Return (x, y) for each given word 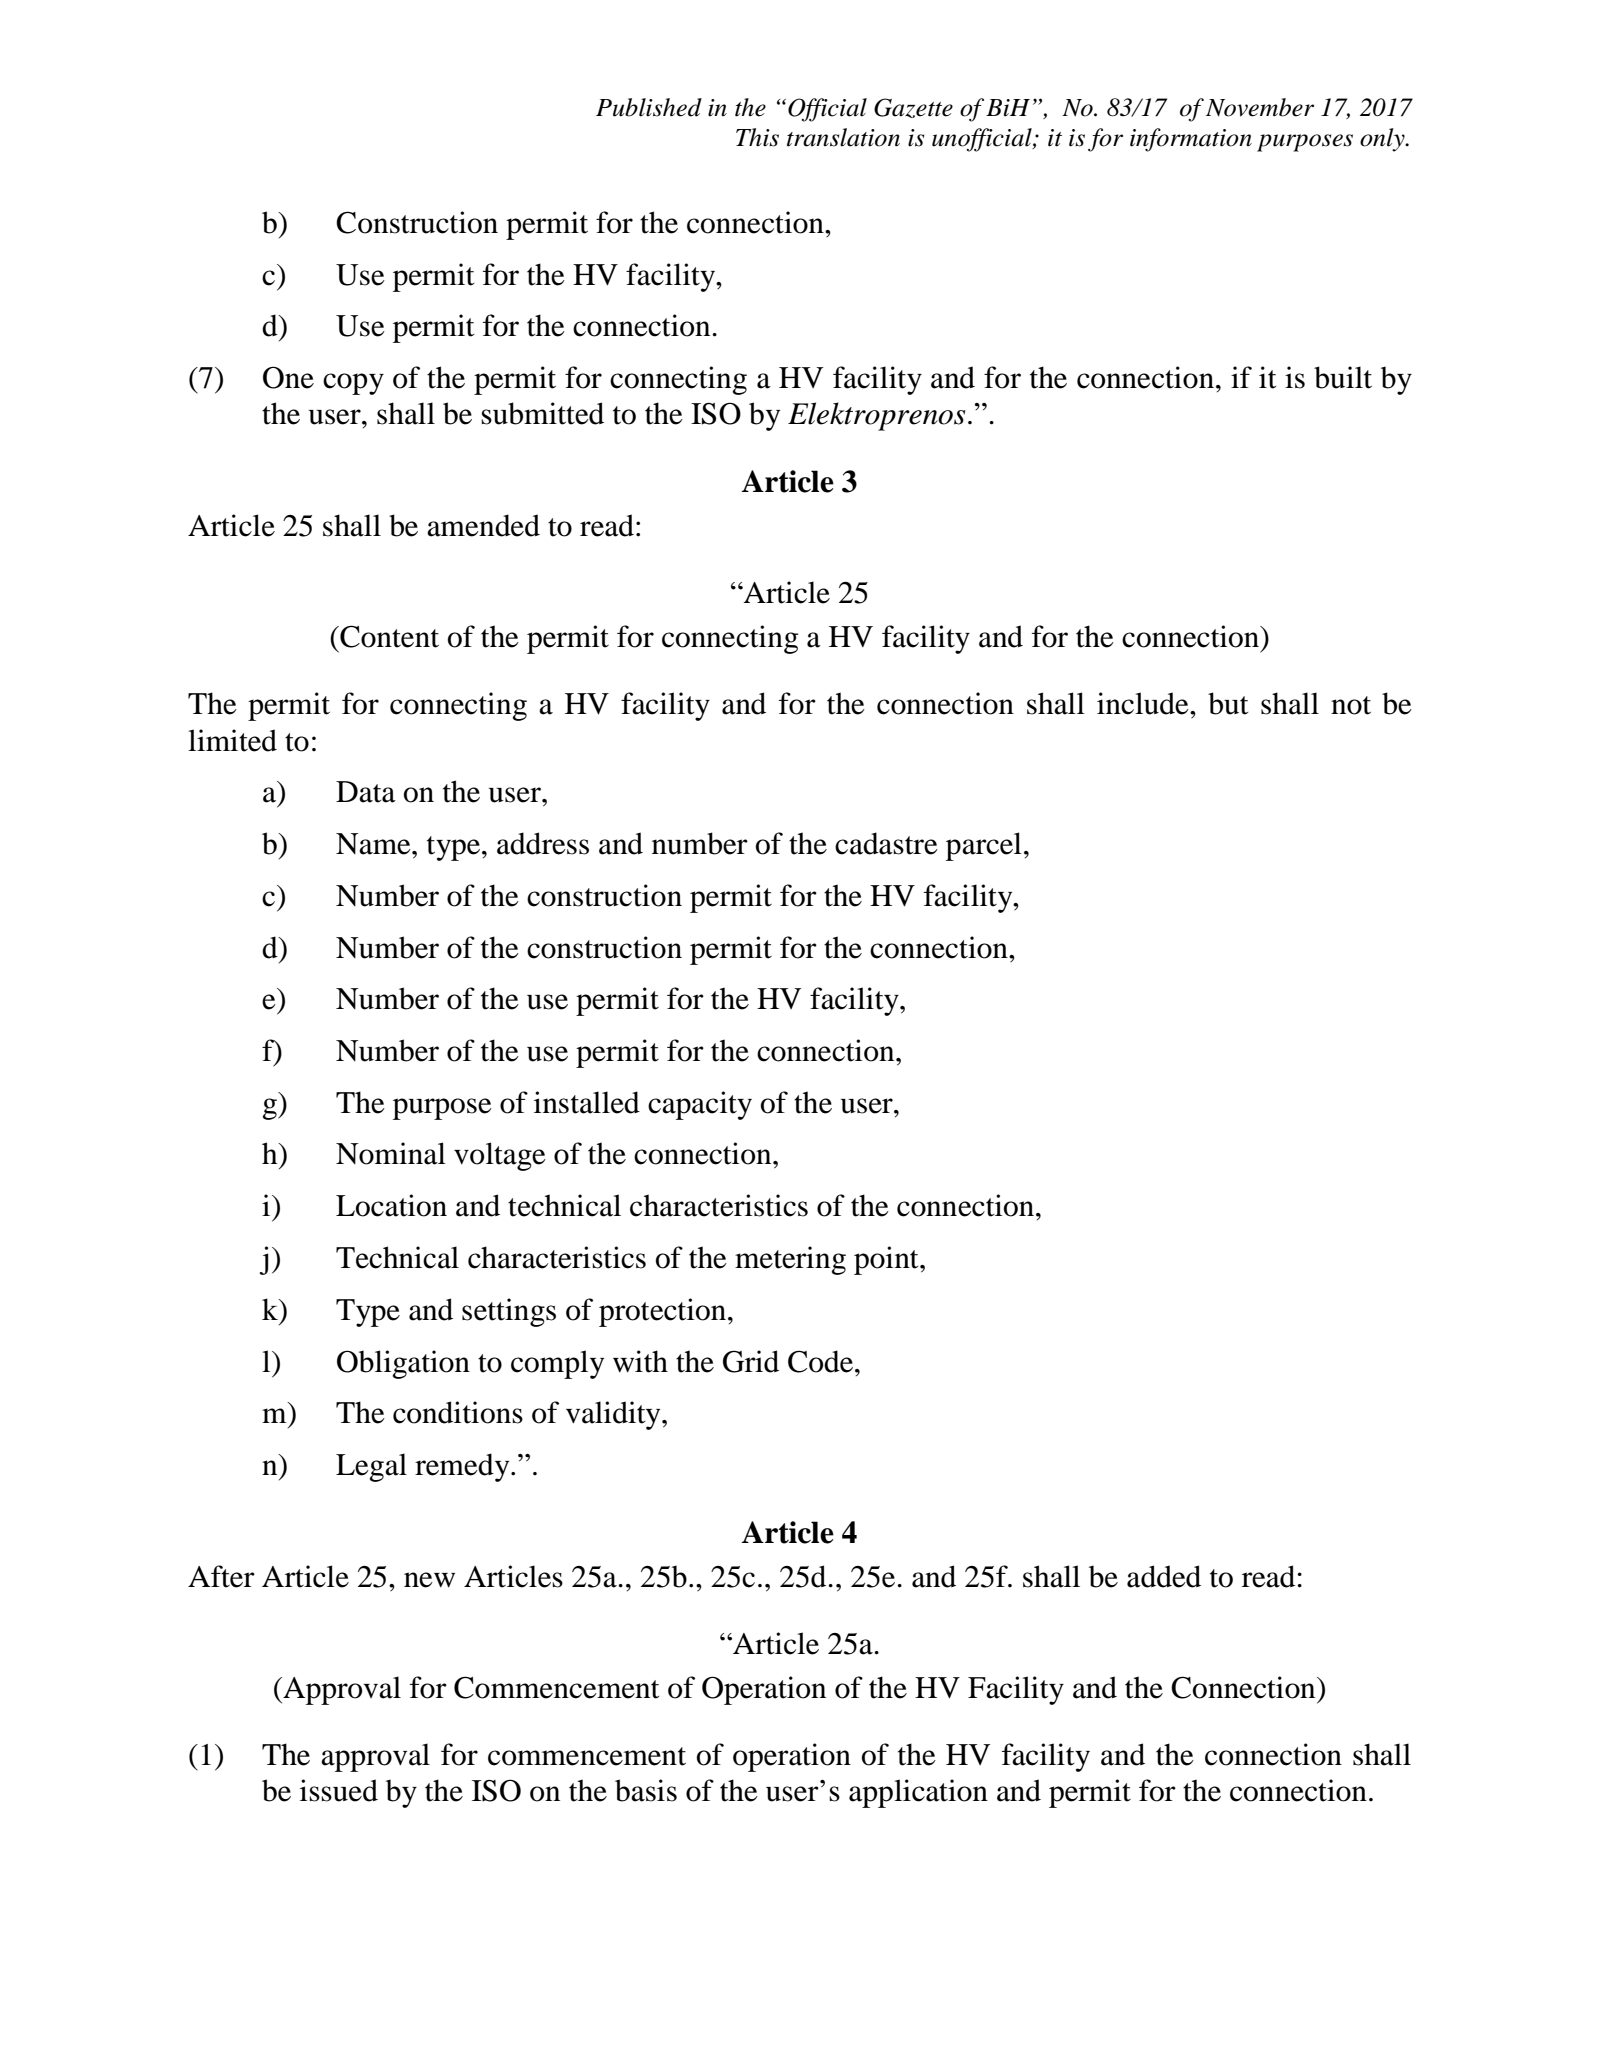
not (1351, 705)
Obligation (403, 1364)
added (1164, 1576)
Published (649, 107)
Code (822, 1361)
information (1191, 140)
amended (483, 525)
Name (374, 844)
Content (388, 636)
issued (339, 1790)
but (1228, 703)
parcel (984, 846)
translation (843, 137)
